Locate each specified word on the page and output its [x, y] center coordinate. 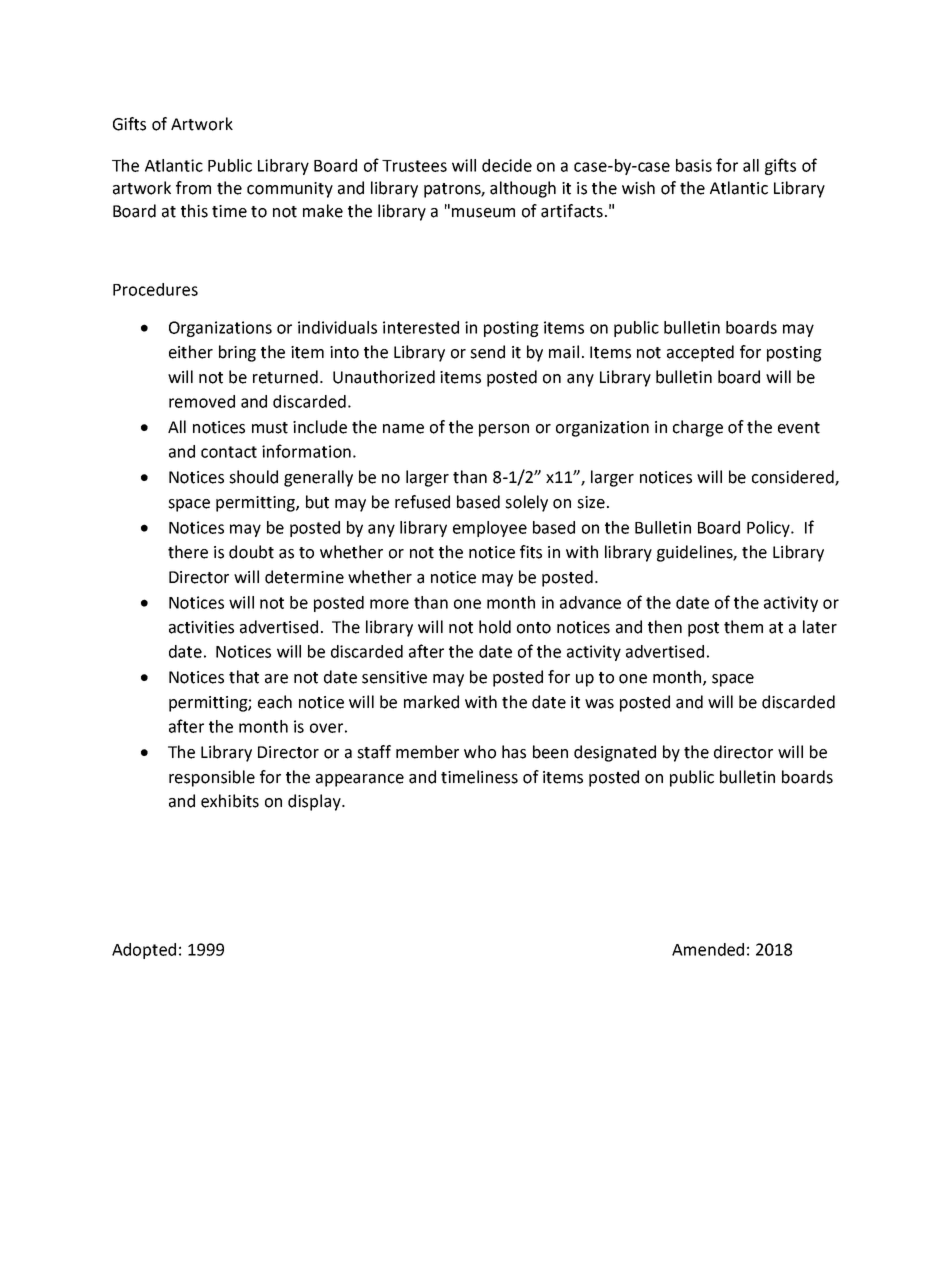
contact [229, 452]
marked [431, 702]
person [504, 430]
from [193, 188]
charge [698, 428]
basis [694, 165]
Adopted [144, 951]
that [244, 677]
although [523, 189]
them [743, 627]
